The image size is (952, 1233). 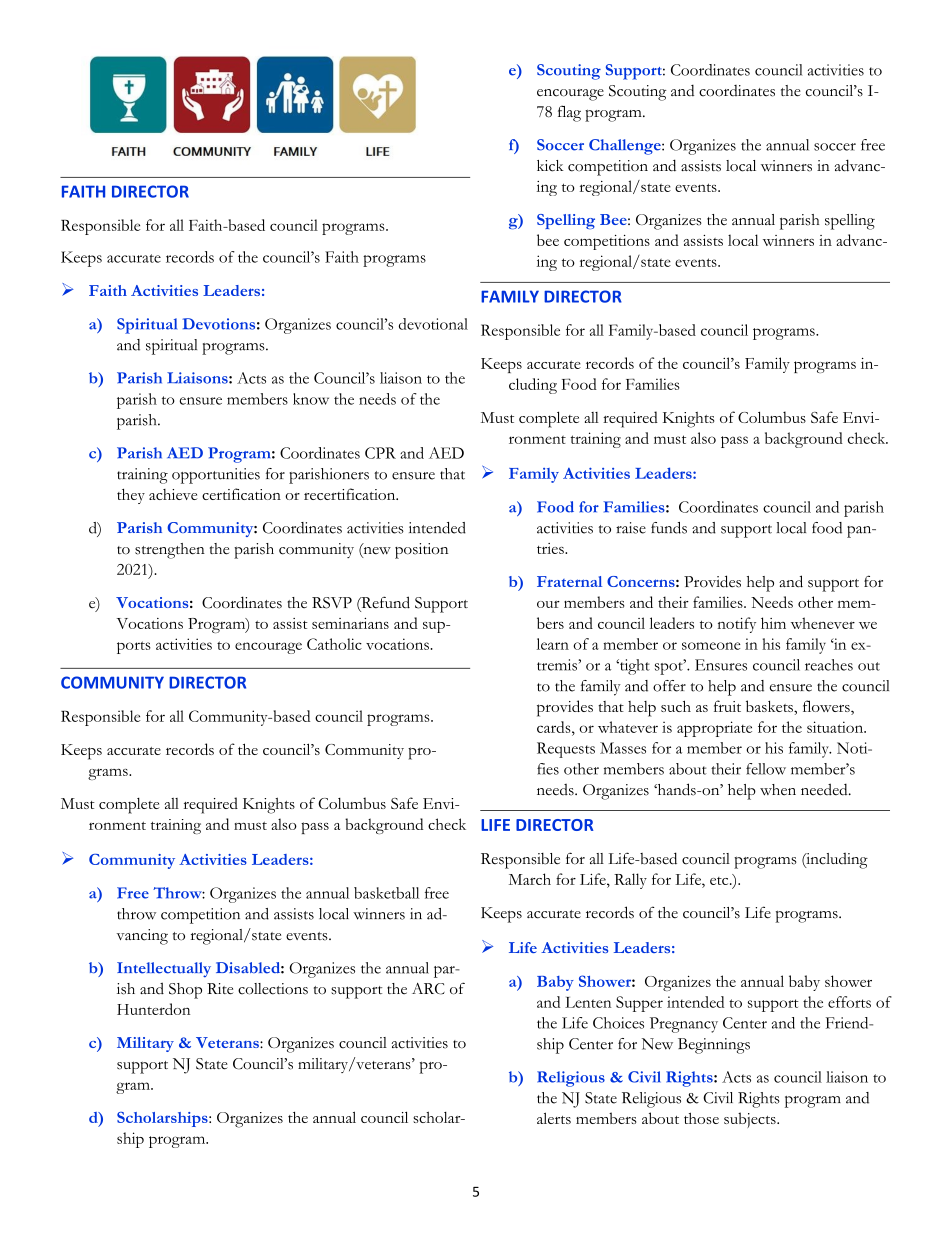 I want to click on alerts, so click(x=554, y=1118).
